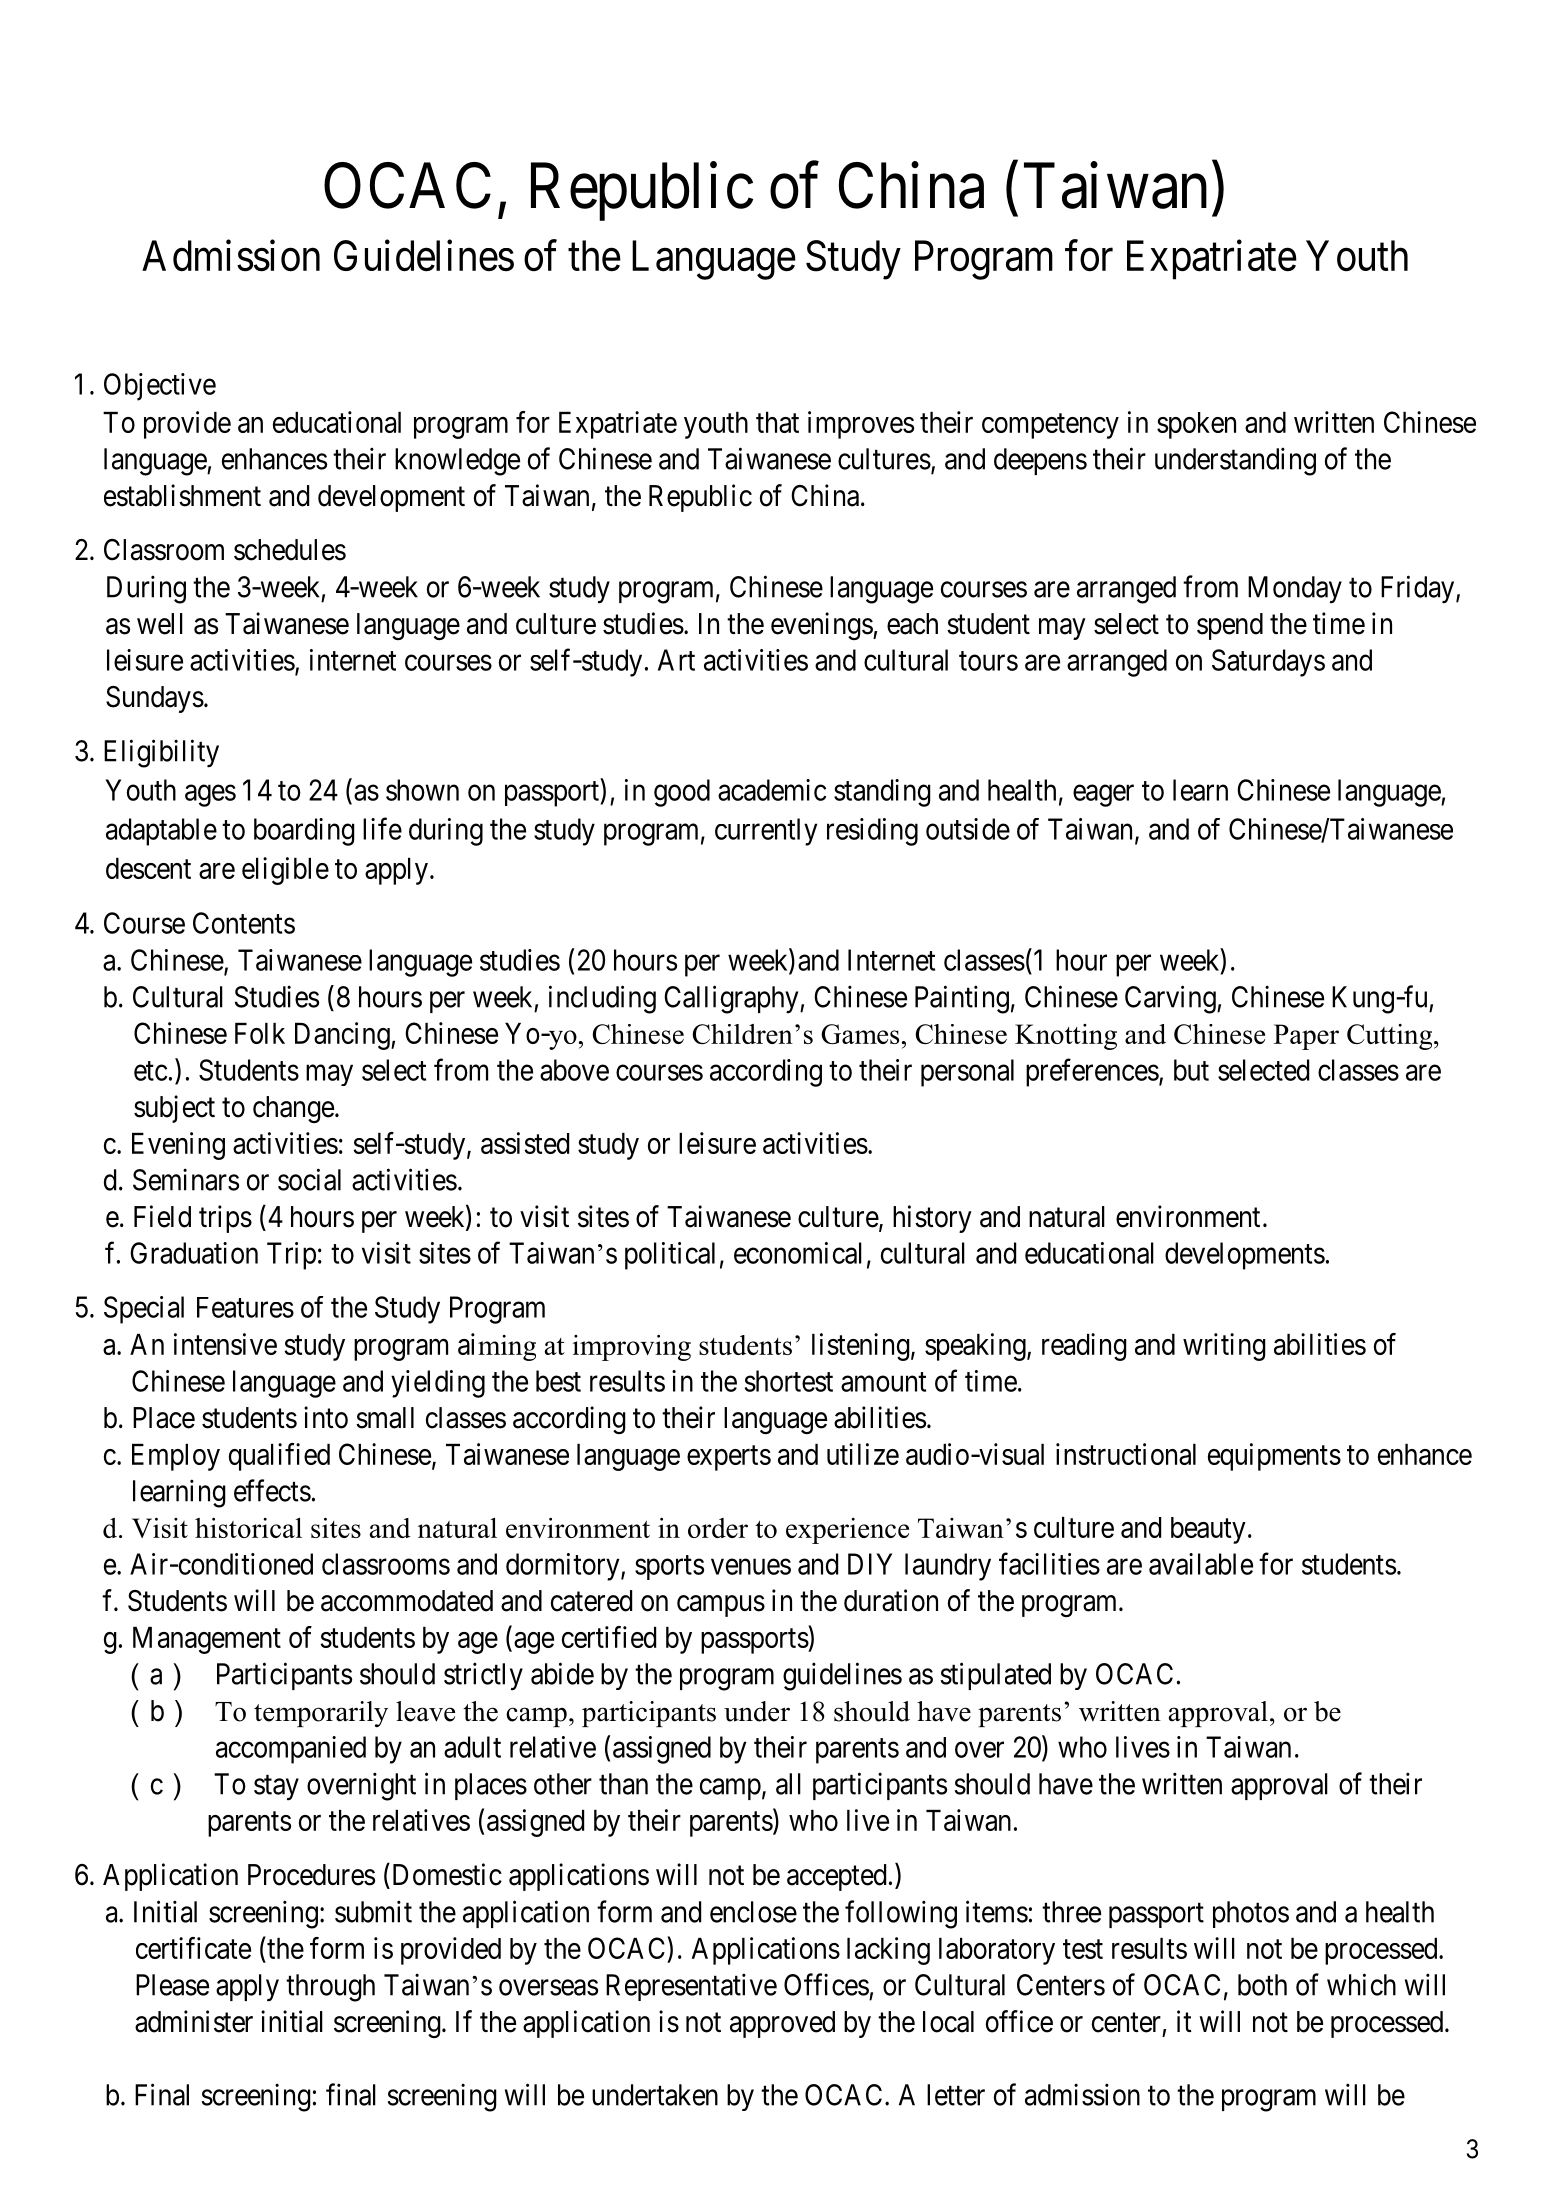 The image size is (1552, 2195). I want to click on through, so click(330, 1988).
